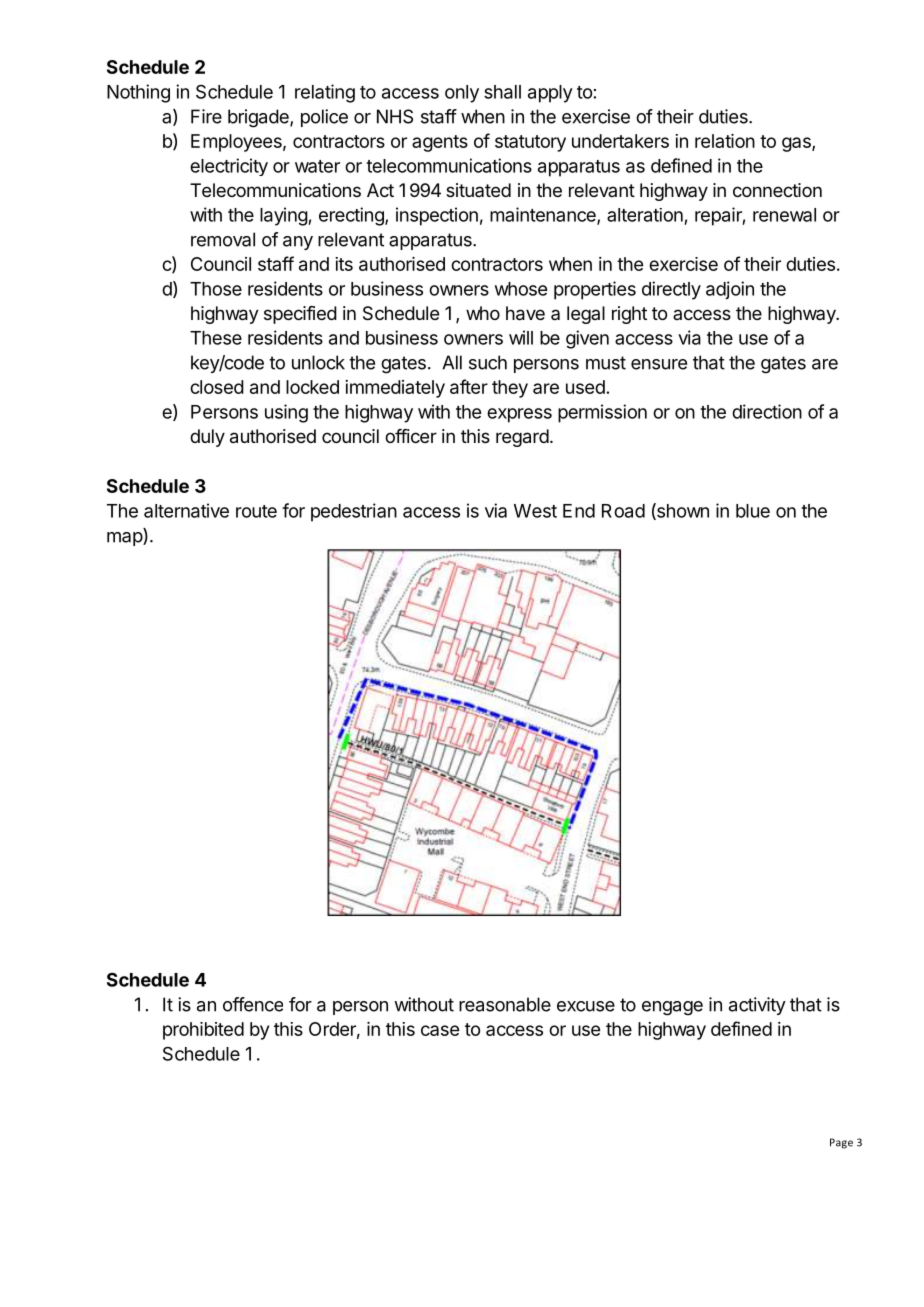 This screenshot has height=1307, width=924. What do you see at coordinates (440, 1030) in the screenshot?
I see `case` at bounding box center [440, 1030].
